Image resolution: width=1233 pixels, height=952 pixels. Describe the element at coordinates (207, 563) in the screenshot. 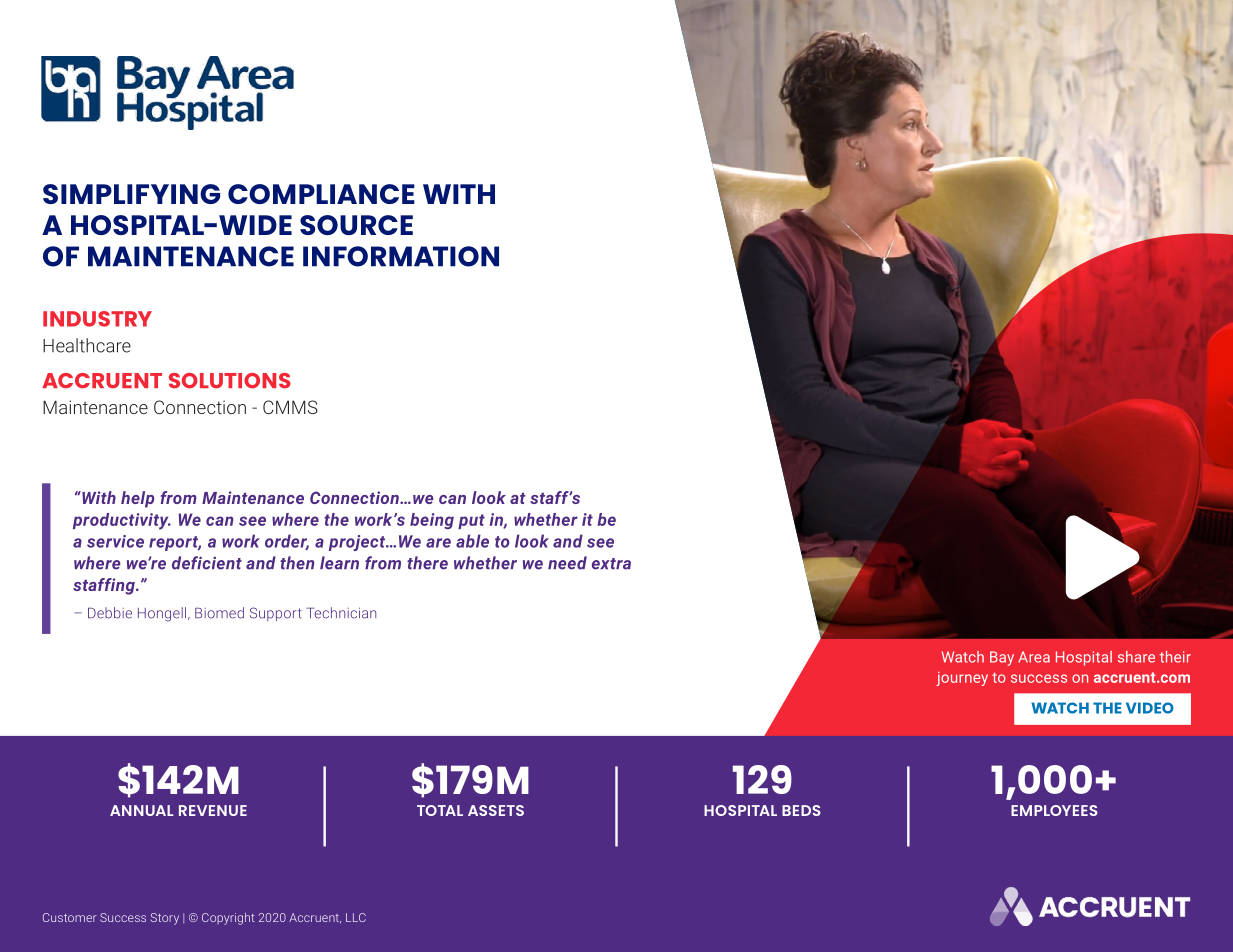

I see `deficient` at that location.
